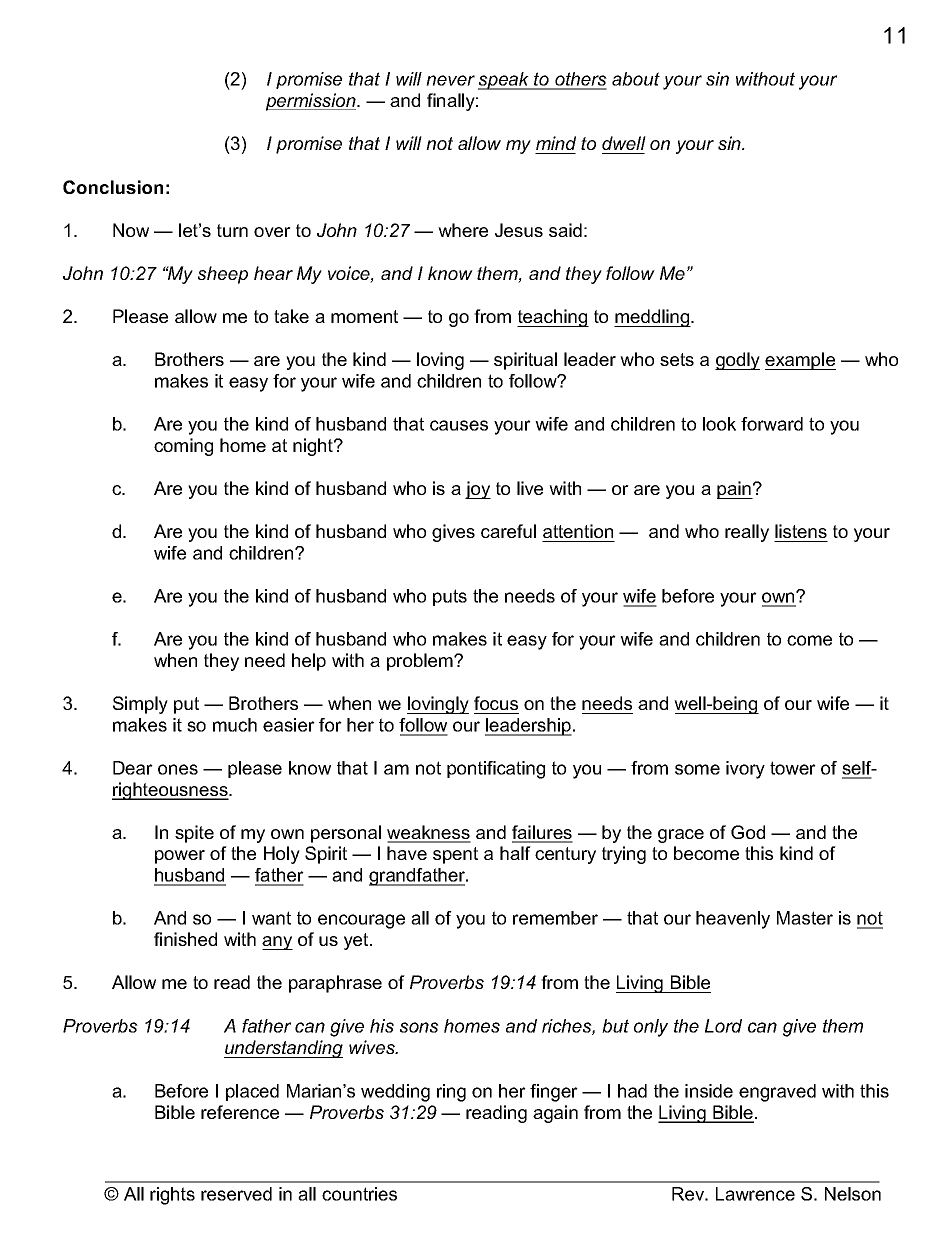 The width and height of the screenshot is (952, 1233). I want to click on about, so click(636, 79).
